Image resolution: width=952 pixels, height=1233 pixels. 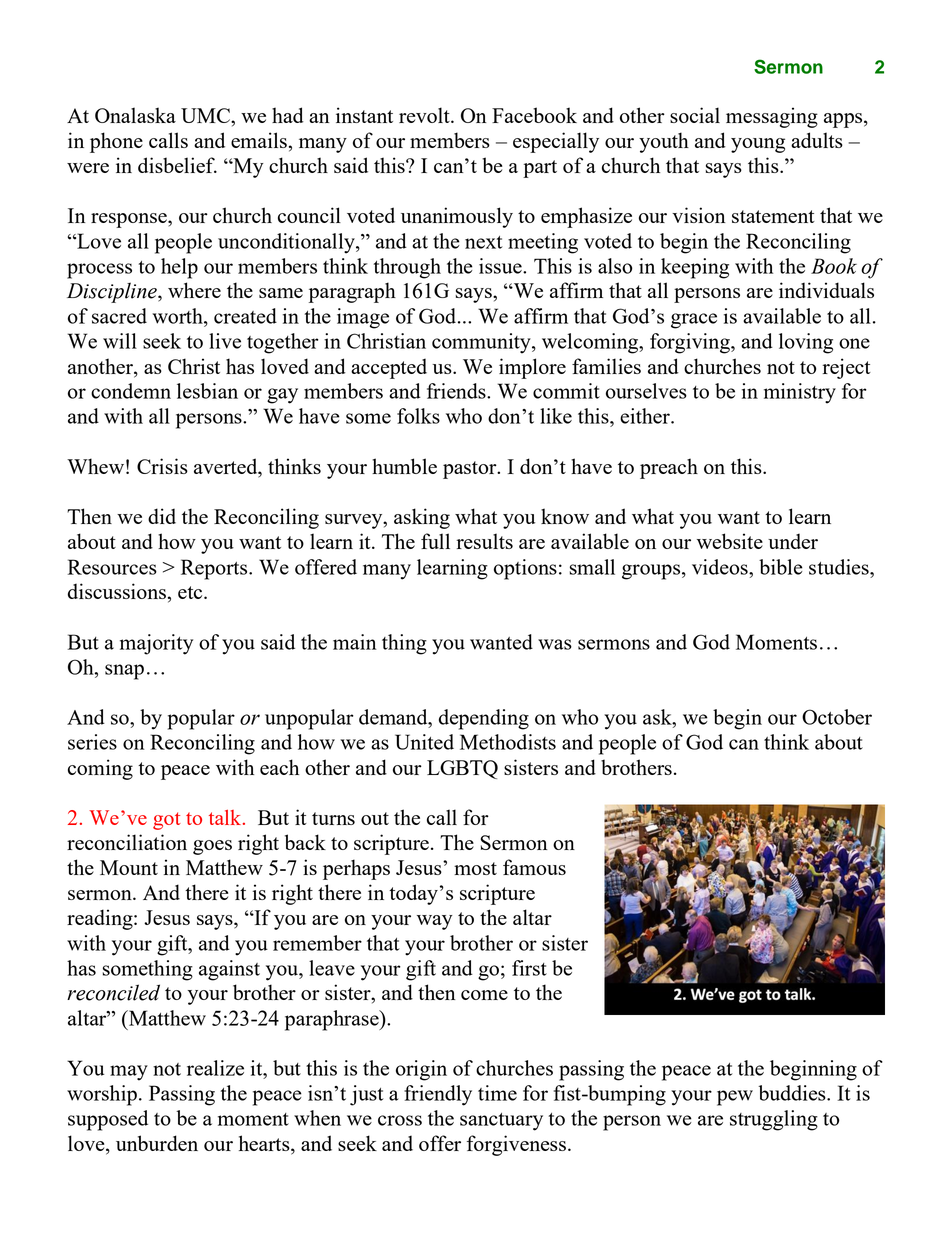 What do you see at coordinates (534, 867) in the image?
I see `famous` at bounding box center [534, 867].
